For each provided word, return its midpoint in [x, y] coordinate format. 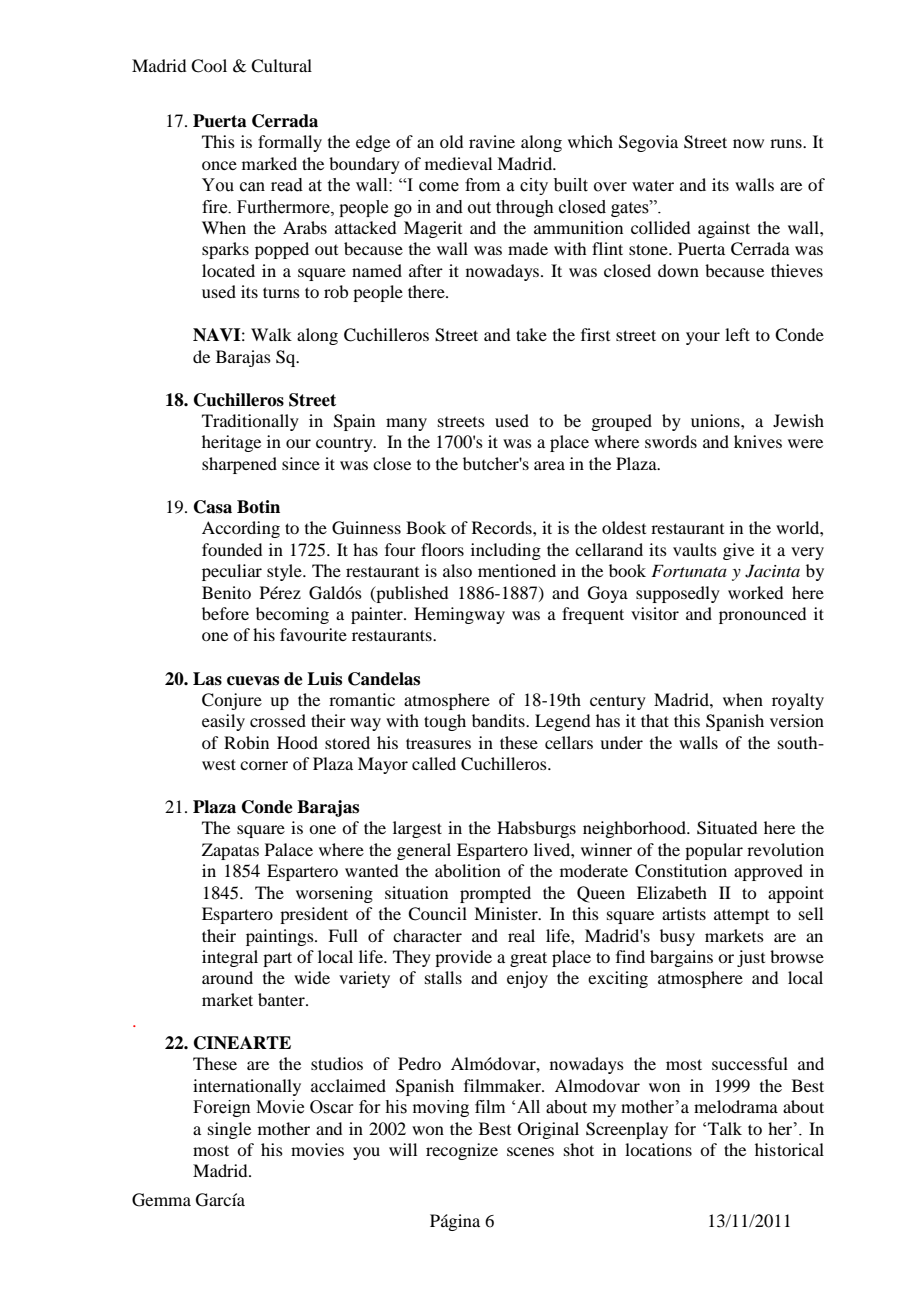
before [225, 613]
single [229, 1130]
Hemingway [459, 615]
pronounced [762, 615]
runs [787, 143]
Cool [209, 66]
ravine [492, 141]
